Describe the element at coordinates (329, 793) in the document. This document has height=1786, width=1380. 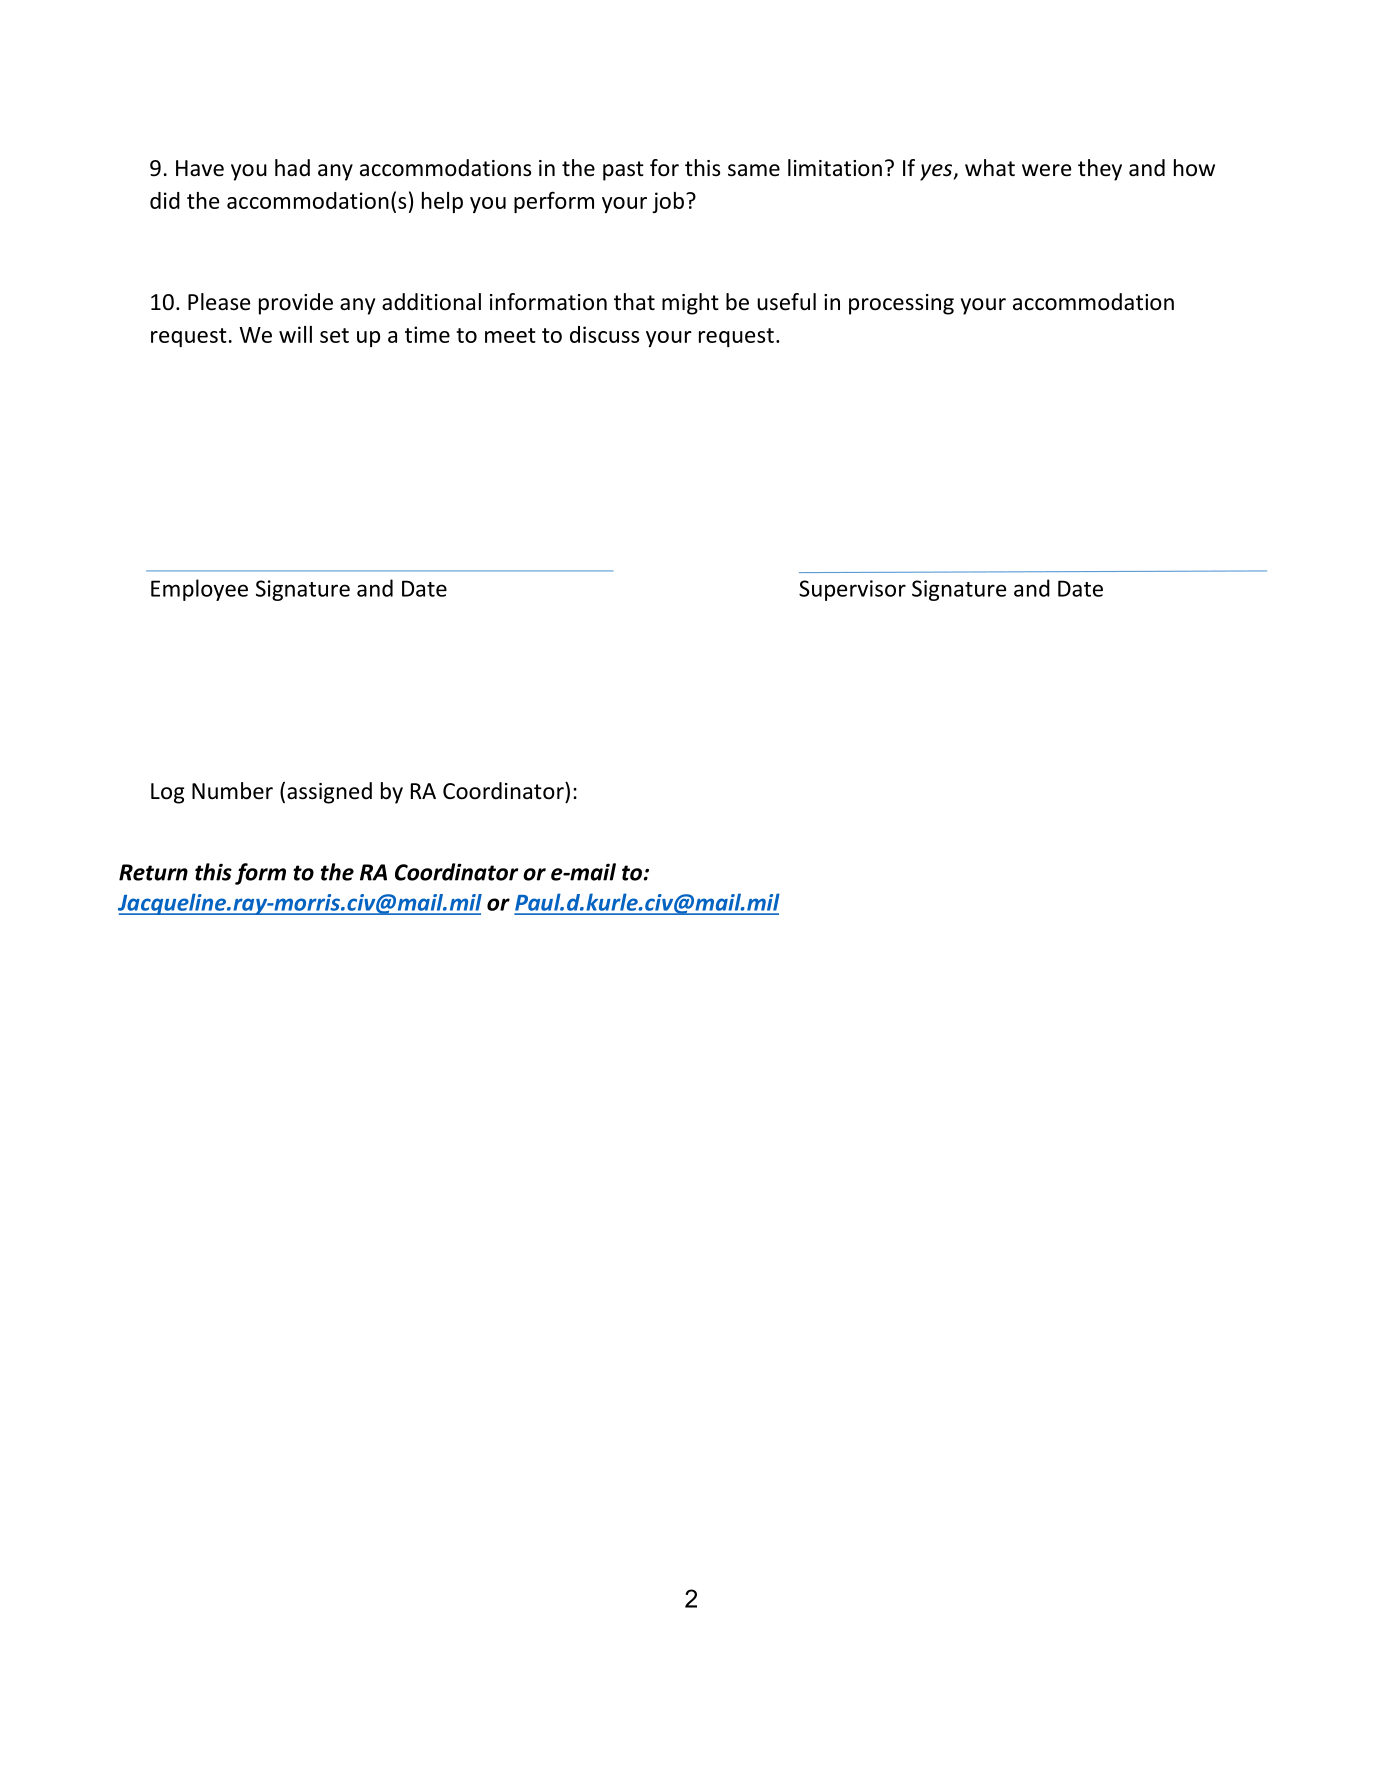
I see `assigned` at that location.
